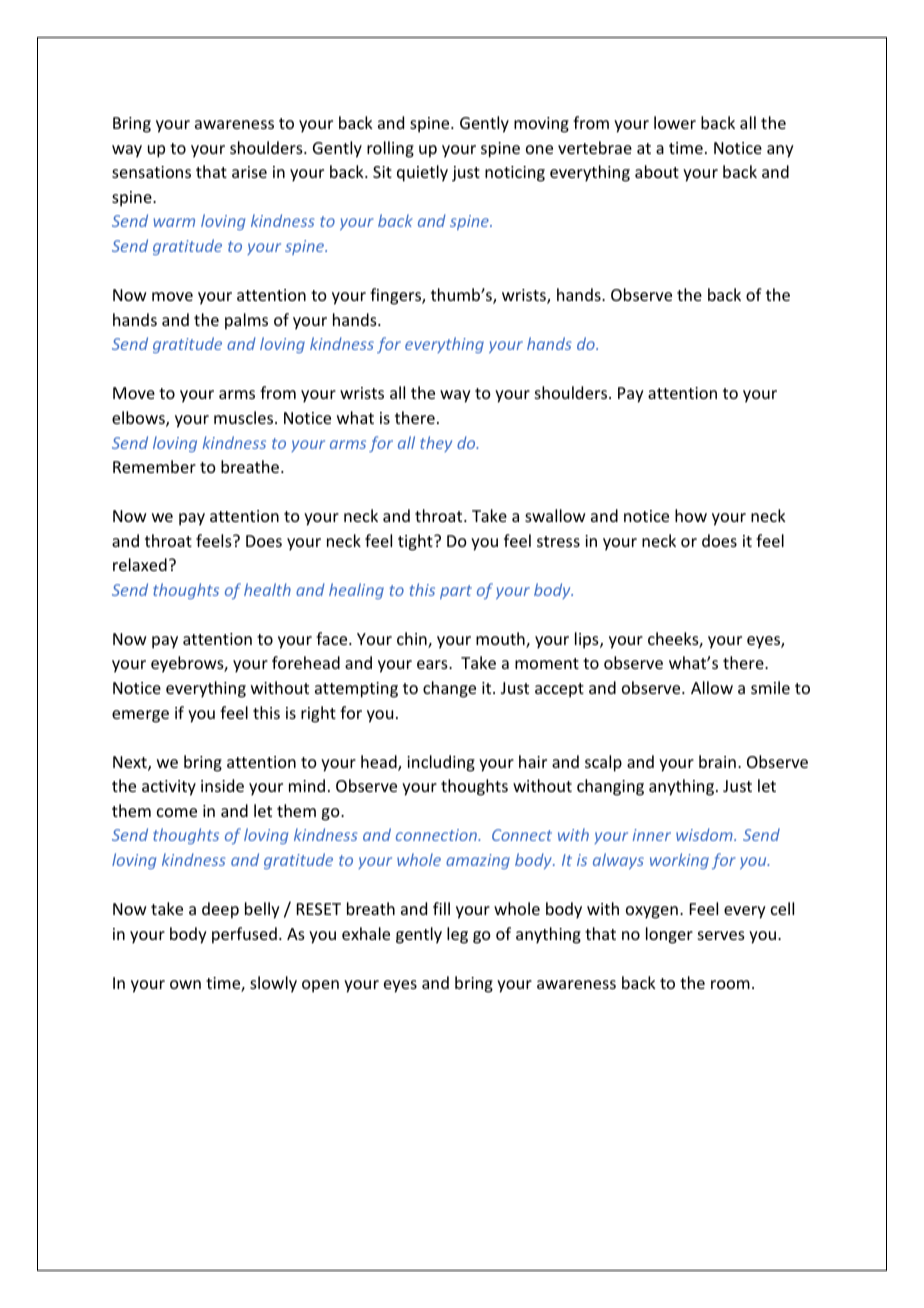 This image has height=1308, width=924. What do you see at coordinates (691, 515) in the image?
I see `how` at bounding box center [691, 515].
